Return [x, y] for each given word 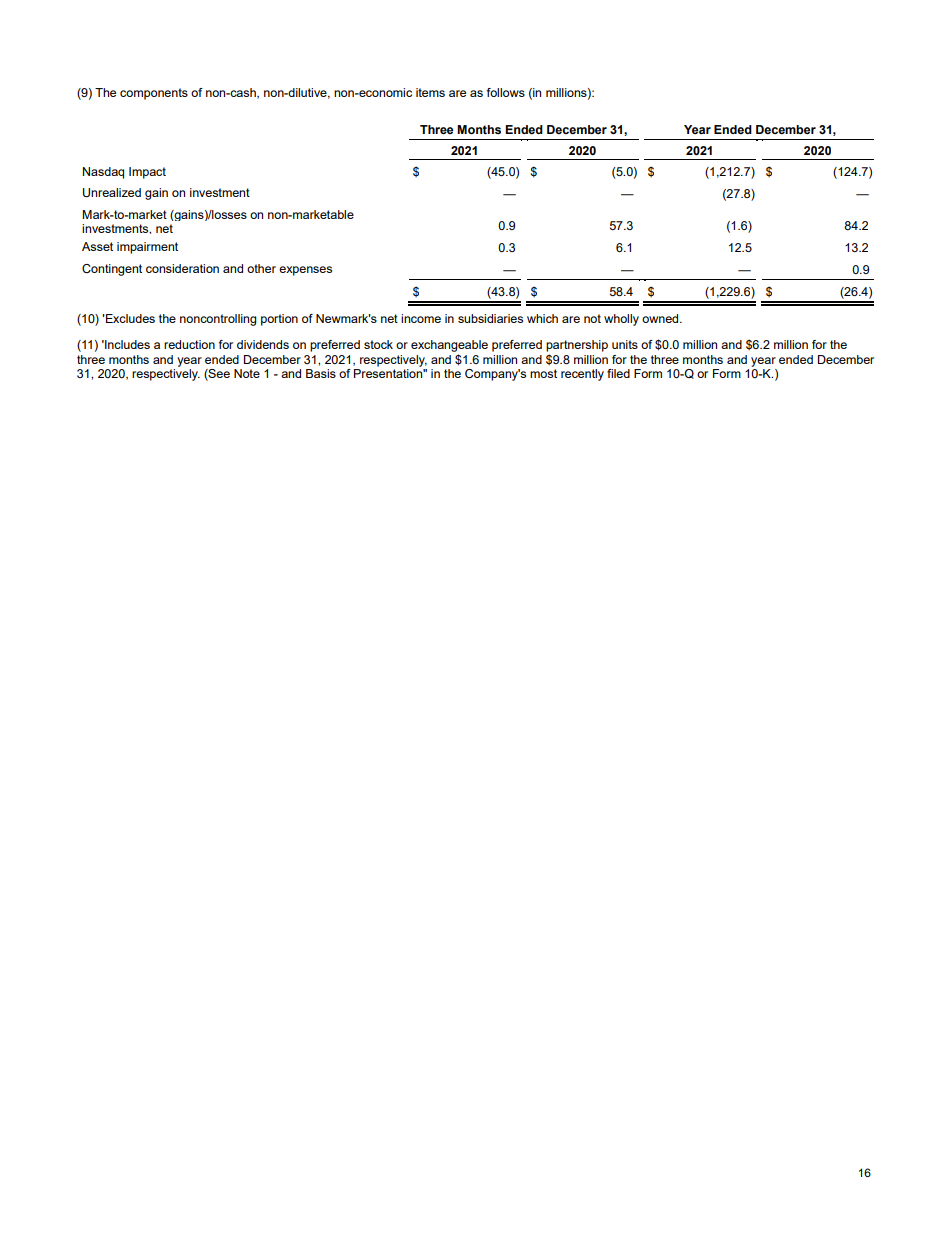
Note [247, 373]
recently [582, 375]
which [542, 318]
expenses [305, 271]
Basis [321, 373]
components [154, 94]
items [430, 92]
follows [506, 92]
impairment [147, 248]
